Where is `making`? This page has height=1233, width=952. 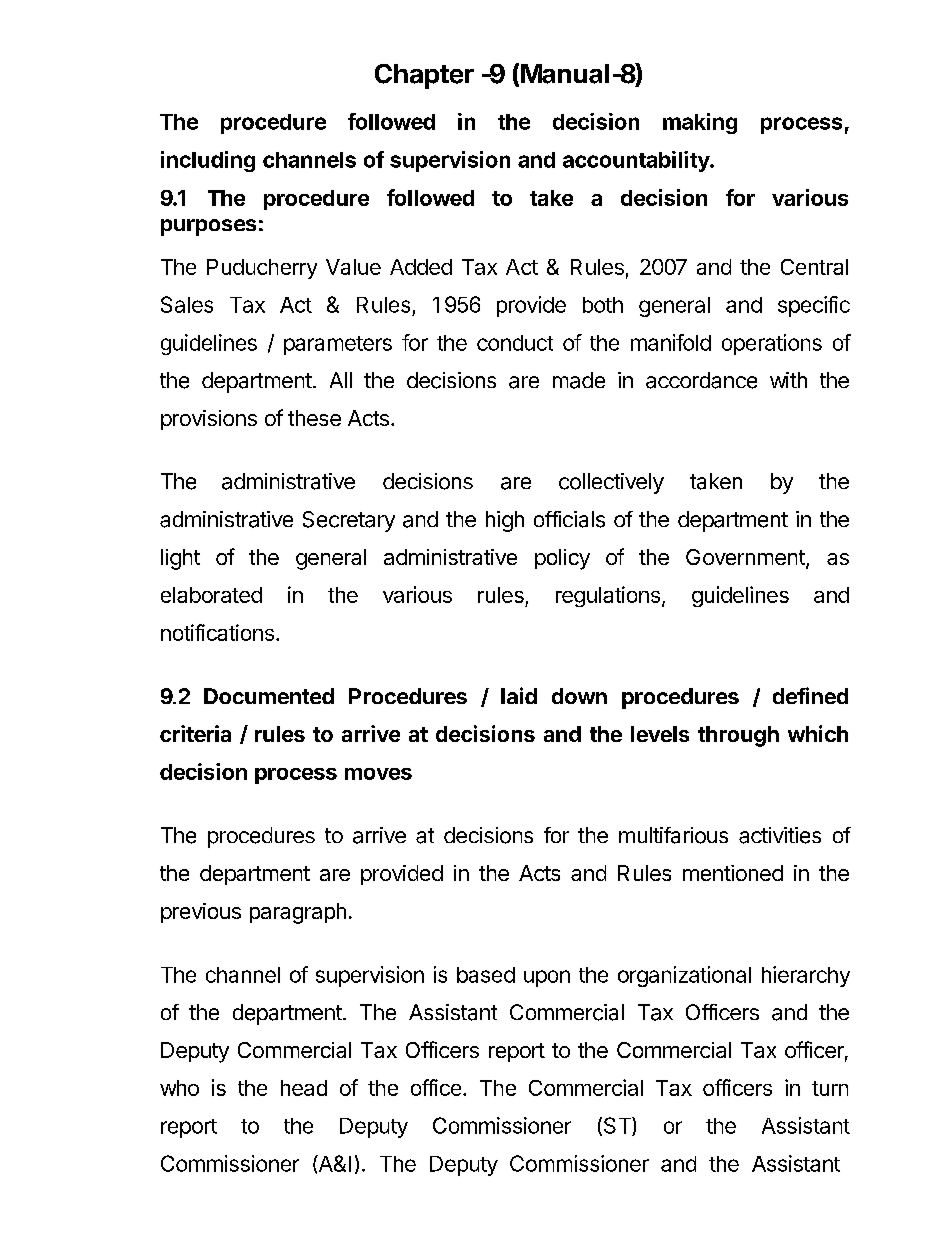 making is located at coordinates (700, 123).
